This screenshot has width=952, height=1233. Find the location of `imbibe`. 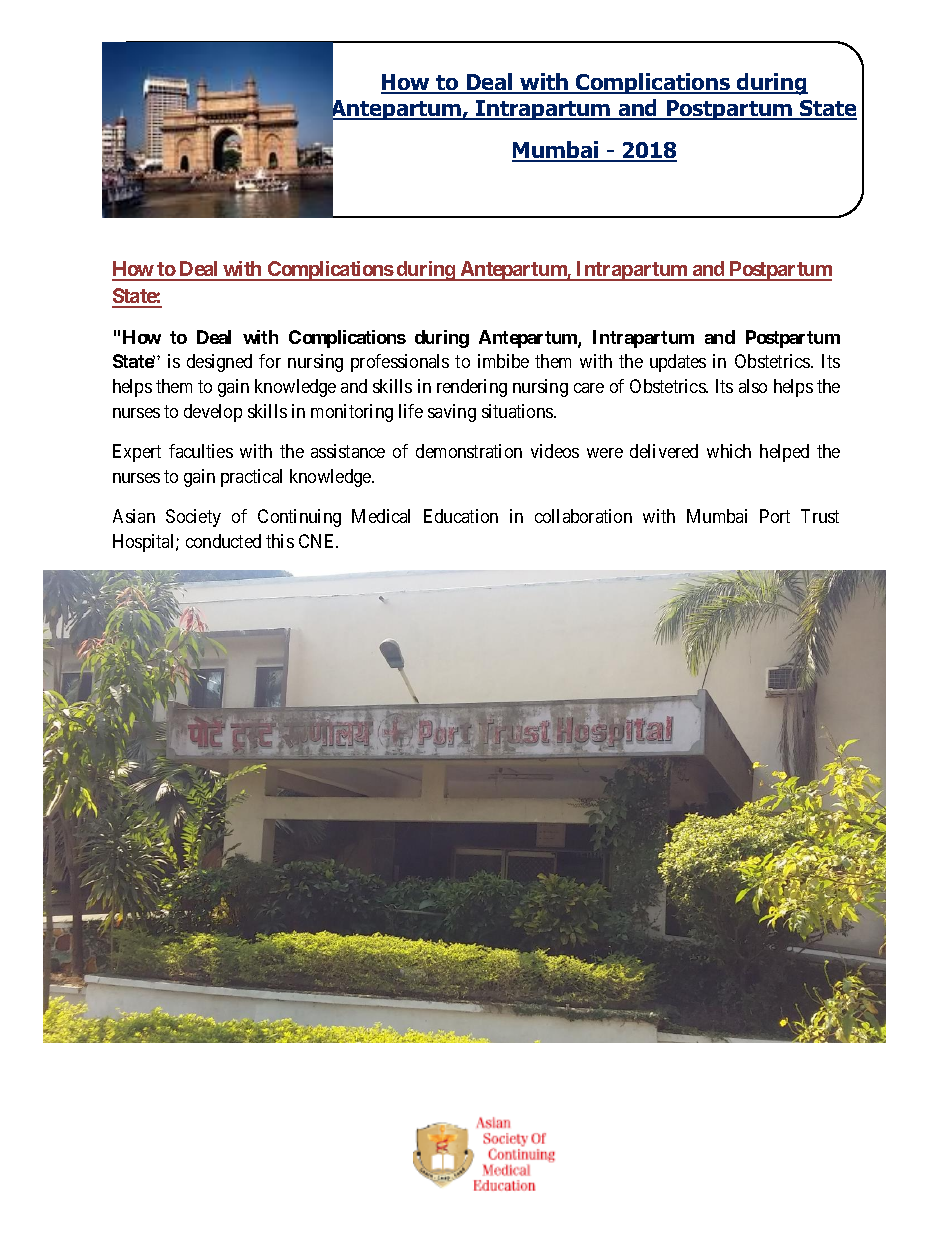

imbibe is located at coordinates (503, 361).
